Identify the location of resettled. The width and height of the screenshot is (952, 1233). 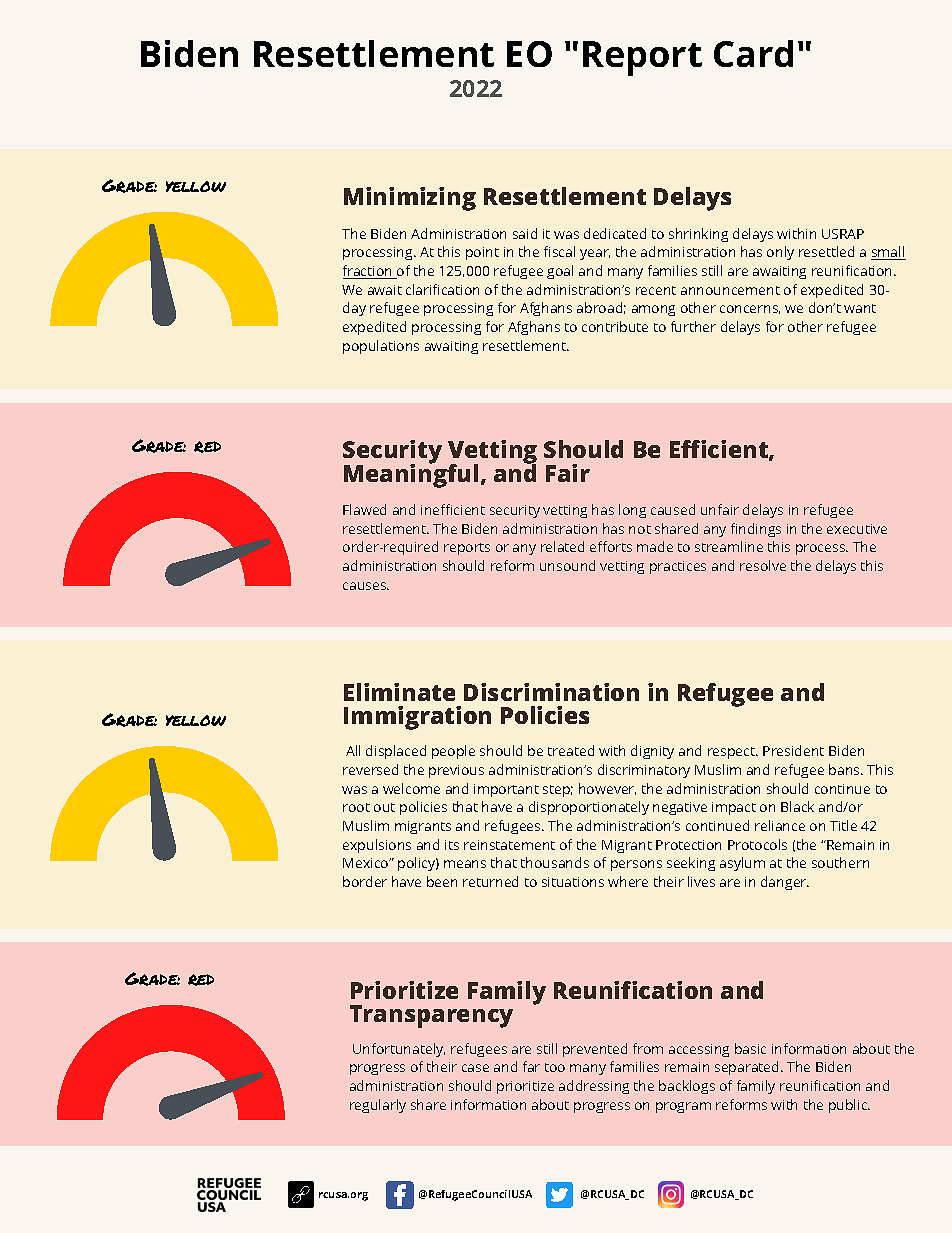
(826, 251).
